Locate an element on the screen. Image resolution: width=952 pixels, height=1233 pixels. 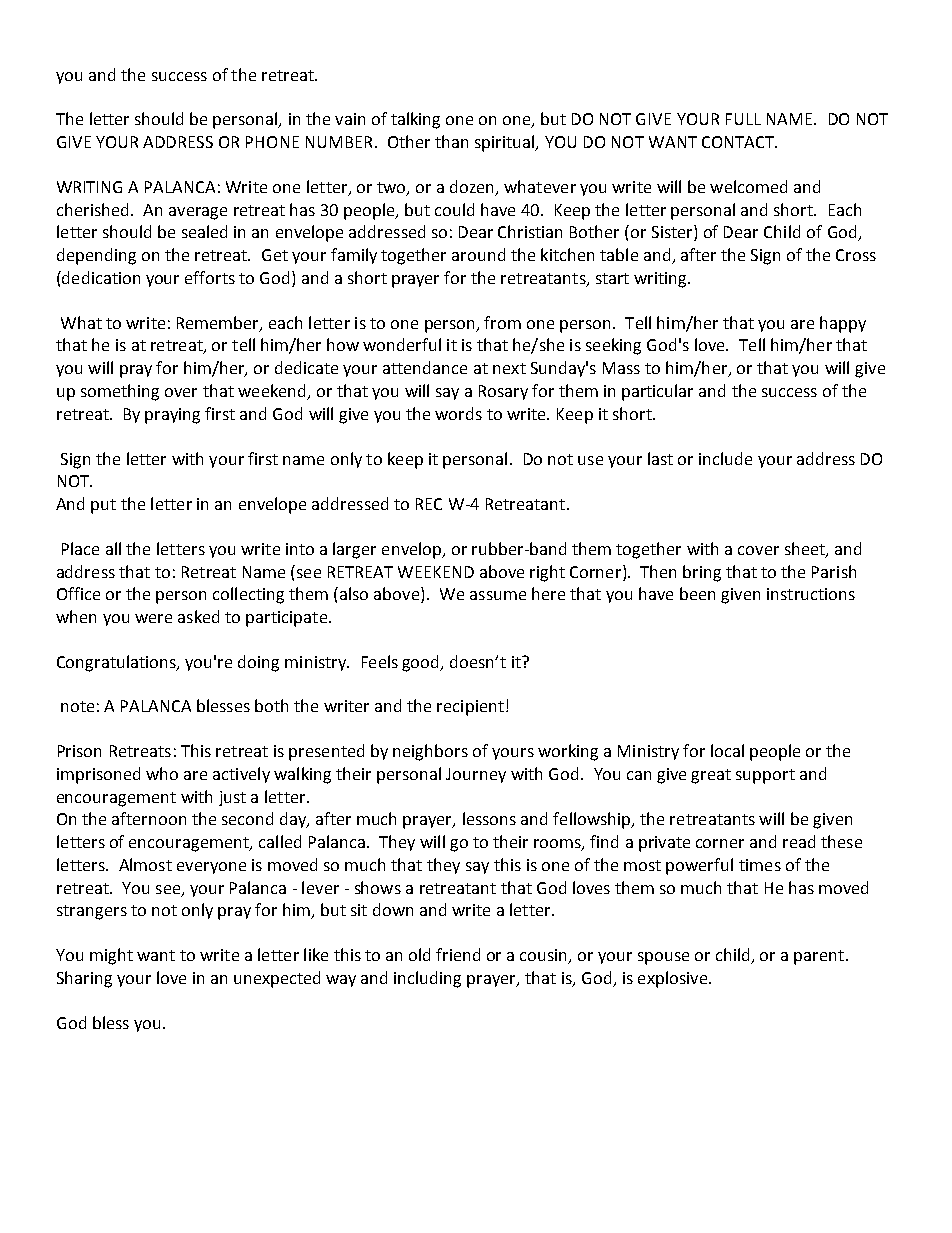
than is located at coordinates (451, 141).
